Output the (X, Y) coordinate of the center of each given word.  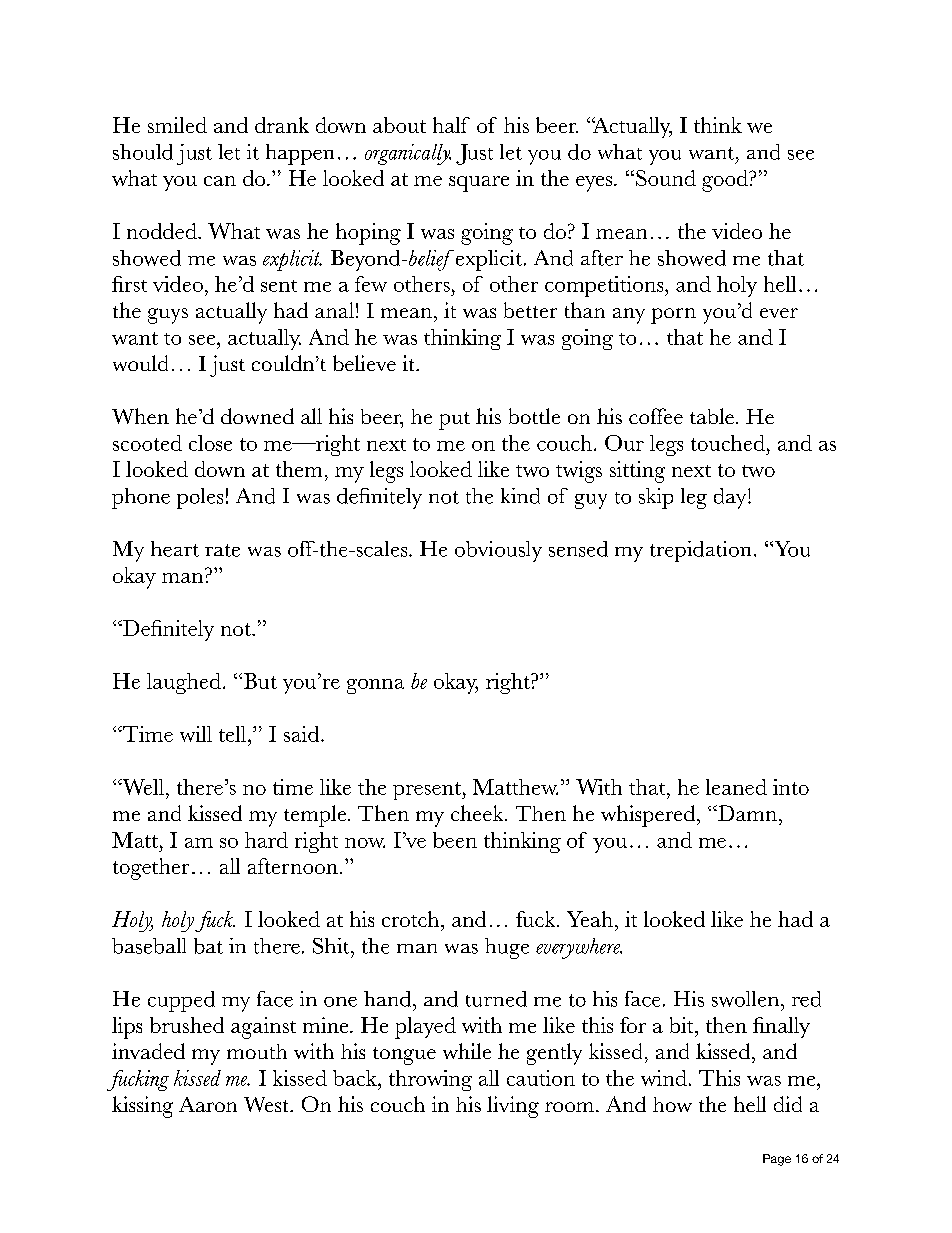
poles (200, 498)
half (451, 125)
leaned (736, 787)
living (513, 1107)
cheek (478, 813)
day (731, 498)
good (726, 181)
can (220, 181)
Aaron (208, 1104)
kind (520, 496)
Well (142, 787)
